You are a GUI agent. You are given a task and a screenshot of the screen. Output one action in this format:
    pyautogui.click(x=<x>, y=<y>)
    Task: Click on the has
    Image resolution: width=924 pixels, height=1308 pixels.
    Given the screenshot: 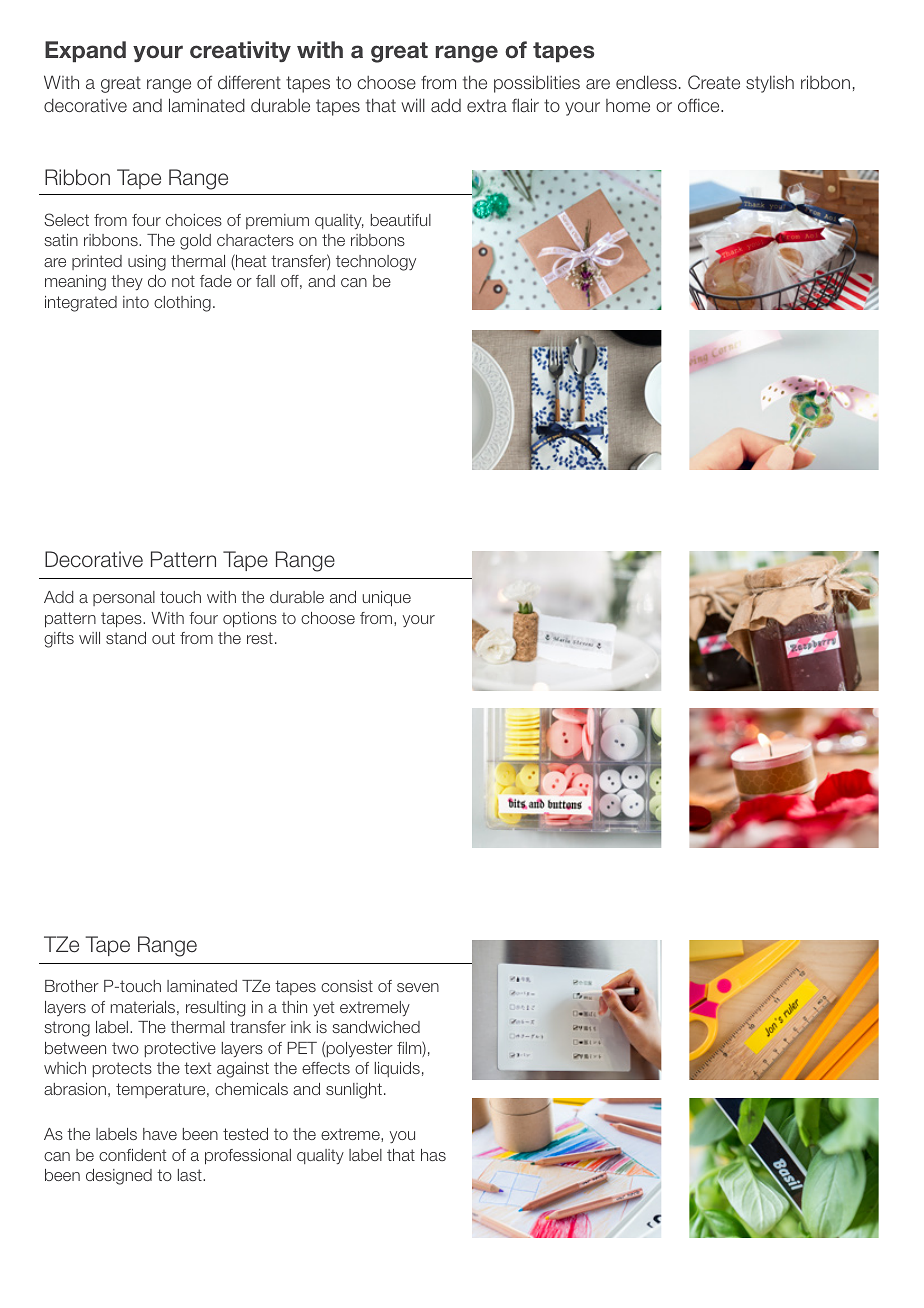 What is the action you would take?
    pyautogui.click(x=433, y=1155)
